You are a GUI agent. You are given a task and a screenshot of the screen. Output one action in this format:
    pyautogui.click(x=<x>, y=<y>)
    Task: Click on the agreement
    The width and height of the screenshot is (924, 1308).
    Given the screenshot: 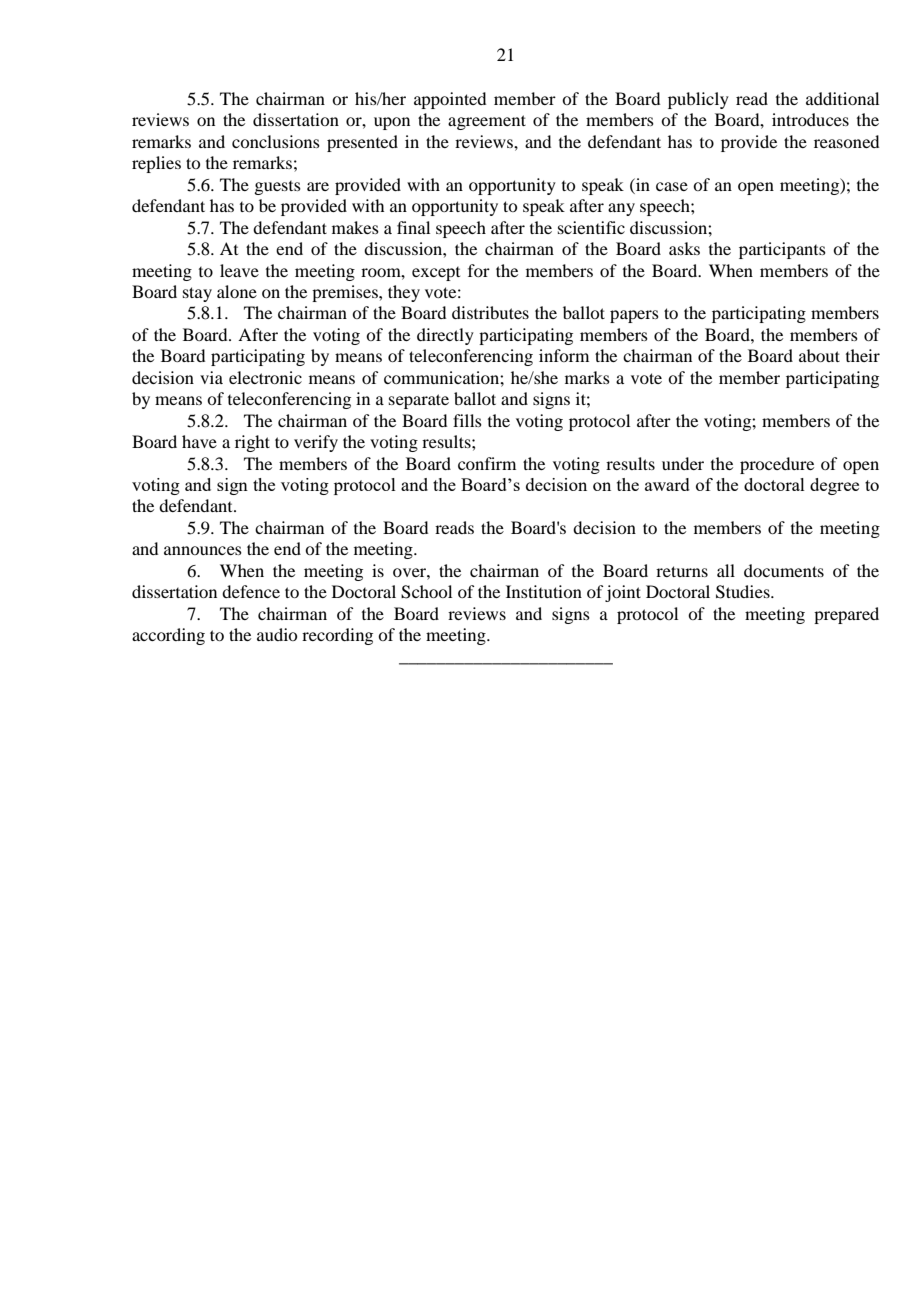 What is the action you would take?
    pyautogui.click(x=487, y=122)
